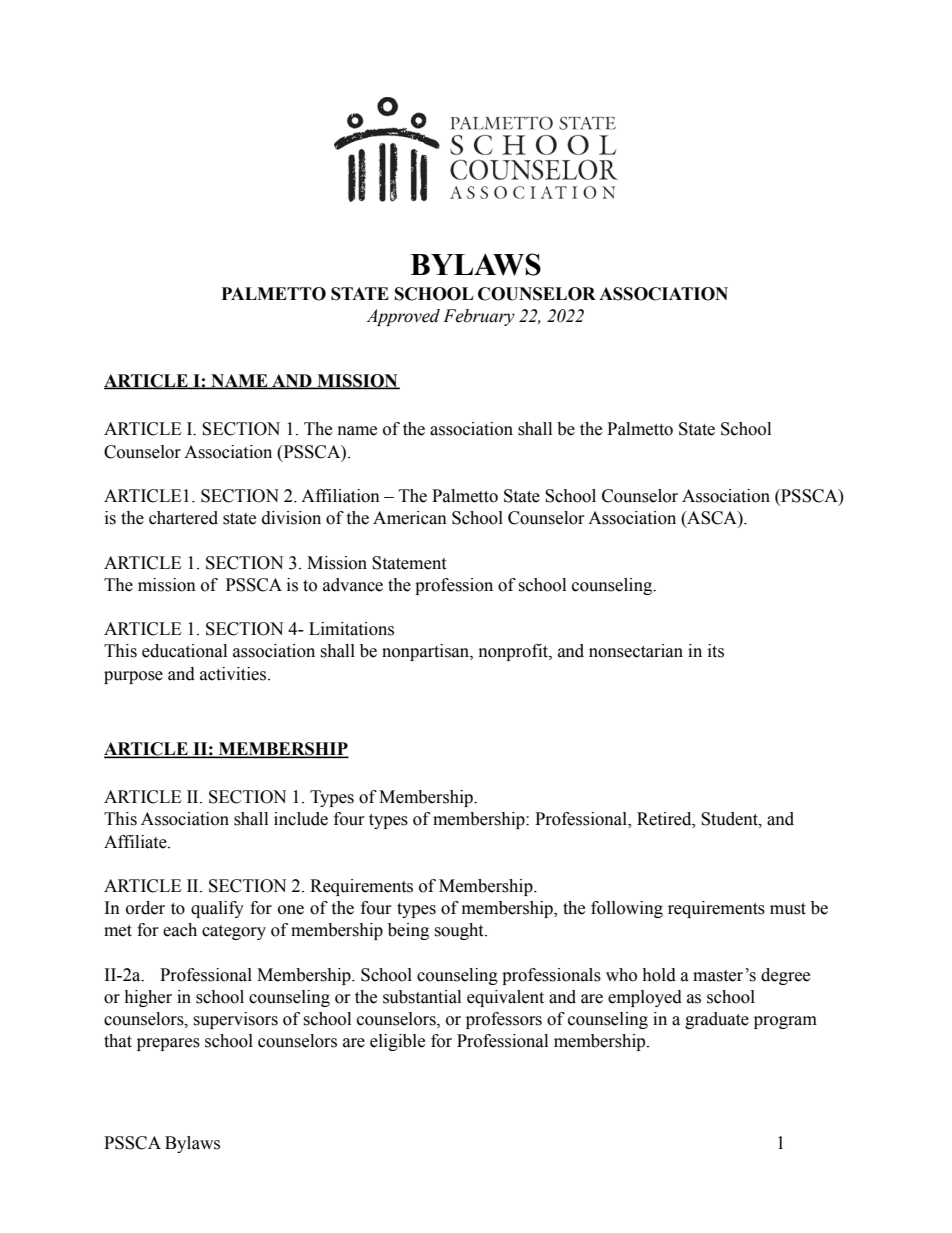  Describe the element at coordinates (410, 518) in the screenshot. I see `American` at that location.
